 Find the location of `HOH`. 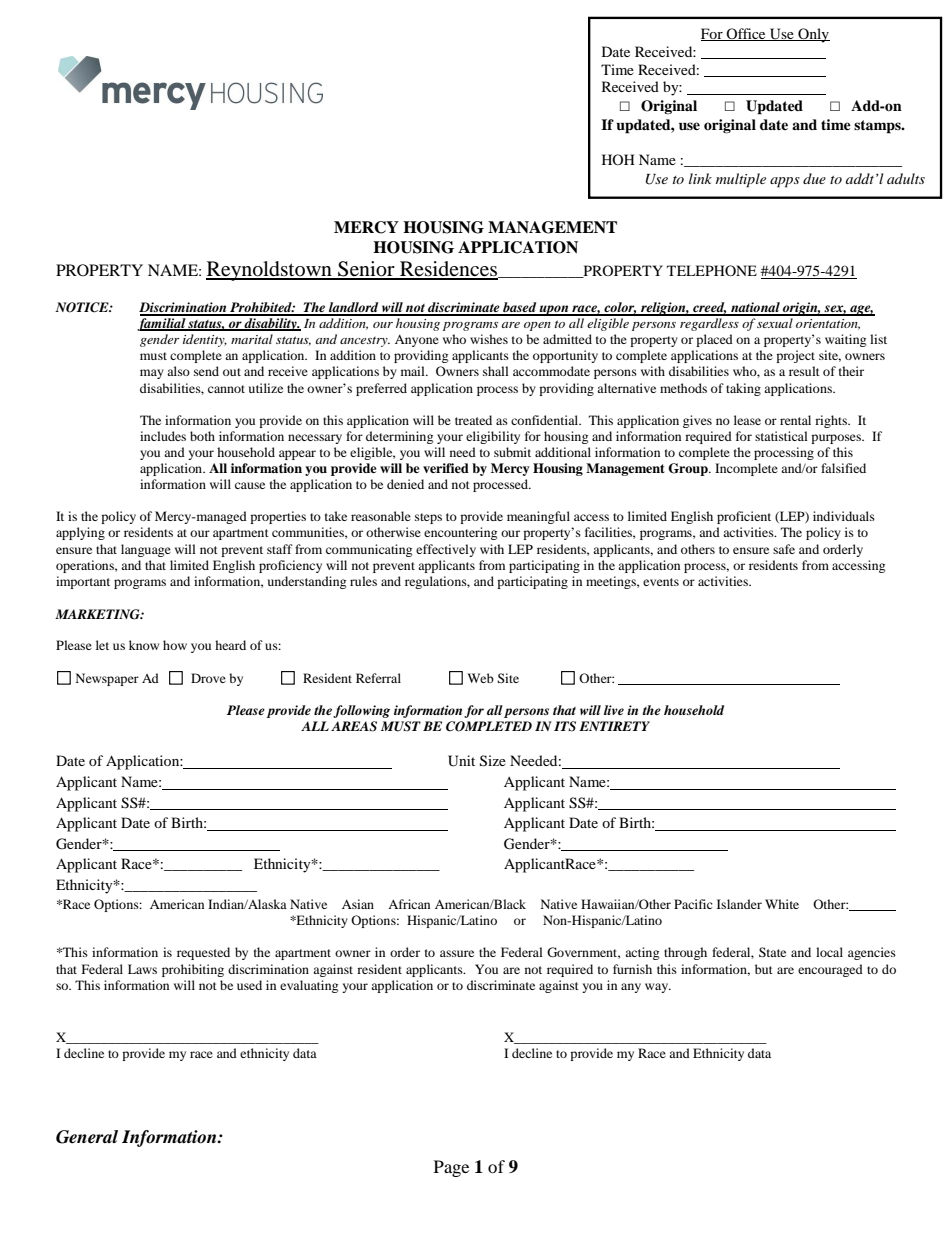

HOH is located at coordinates (618, 159).
